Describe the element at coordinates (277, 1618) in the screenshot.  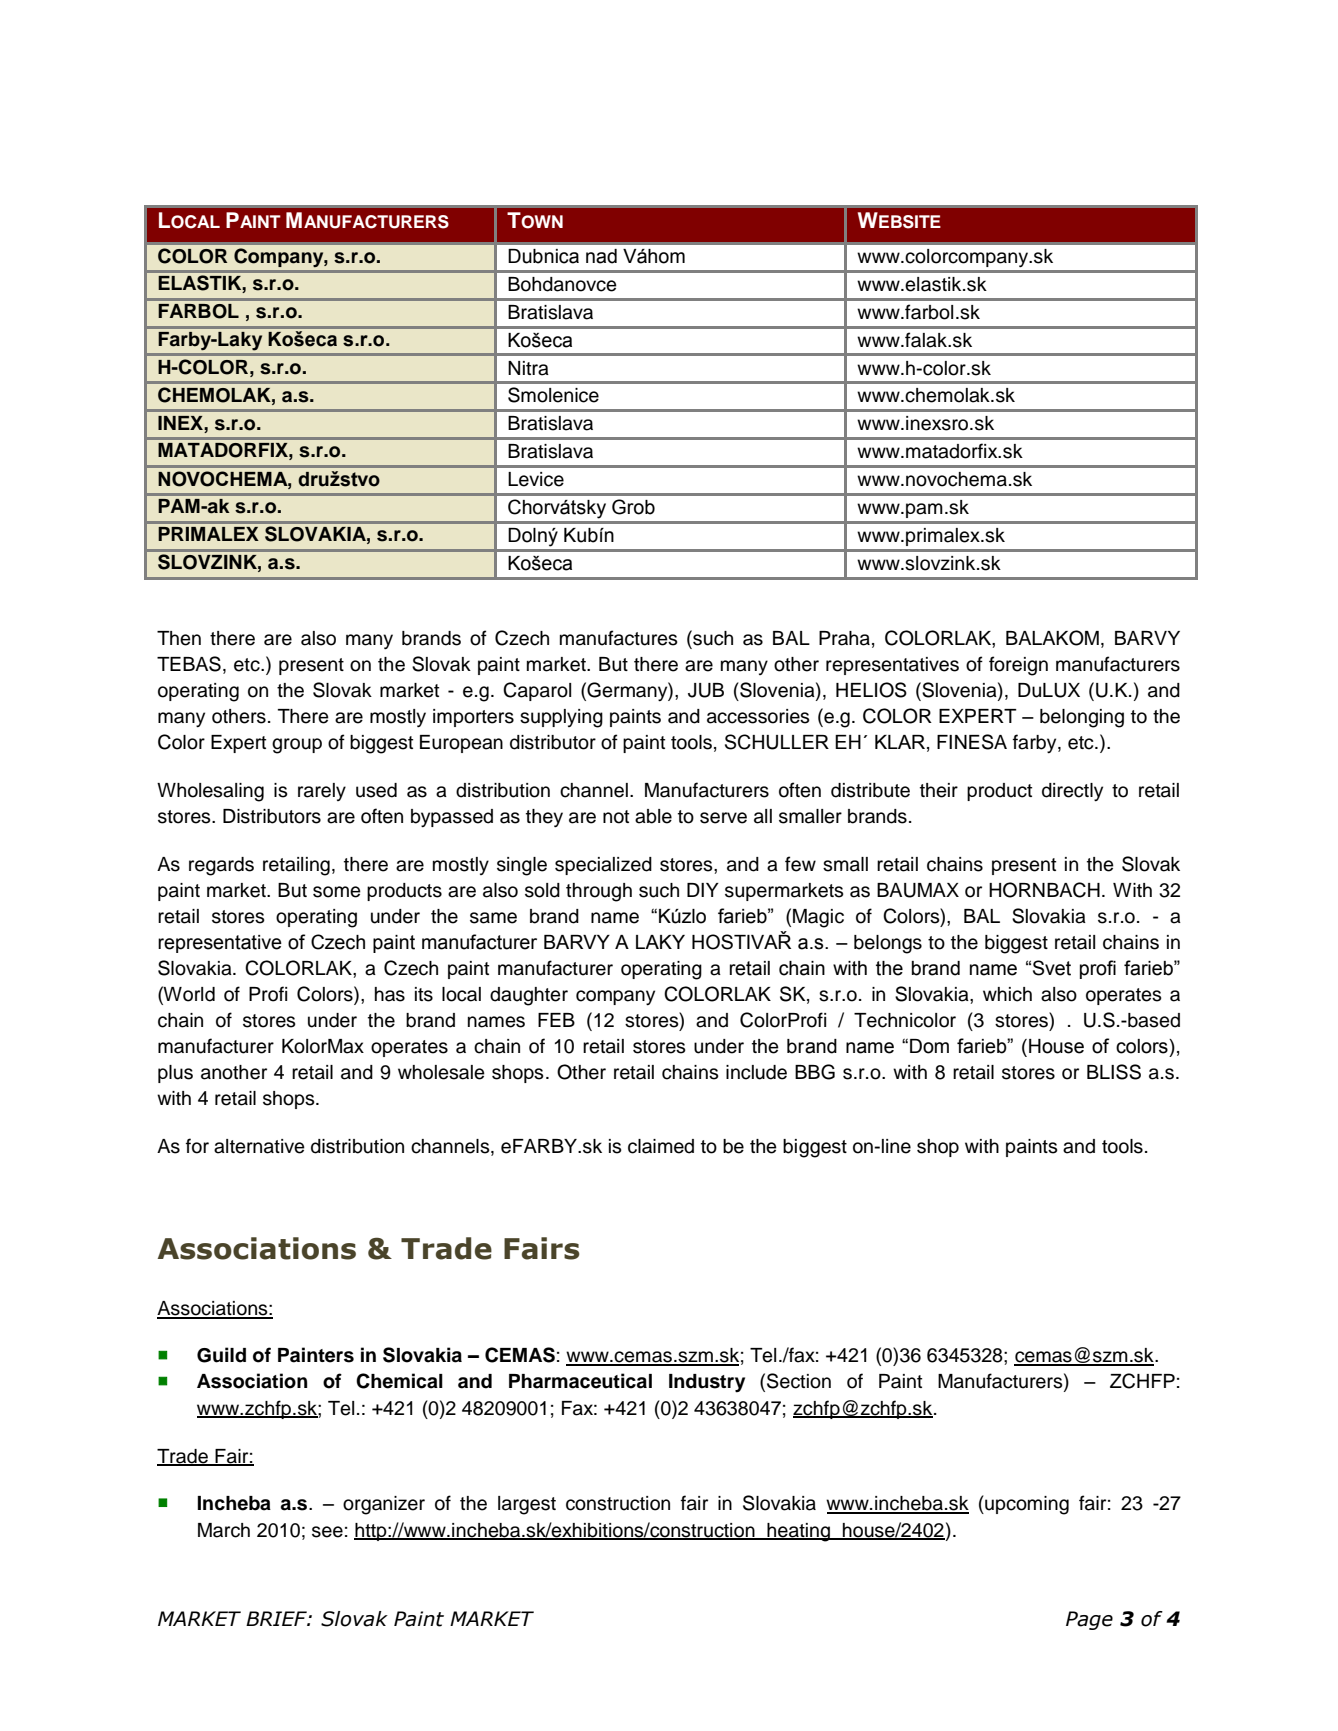
I see `BRIEF` at that location.
